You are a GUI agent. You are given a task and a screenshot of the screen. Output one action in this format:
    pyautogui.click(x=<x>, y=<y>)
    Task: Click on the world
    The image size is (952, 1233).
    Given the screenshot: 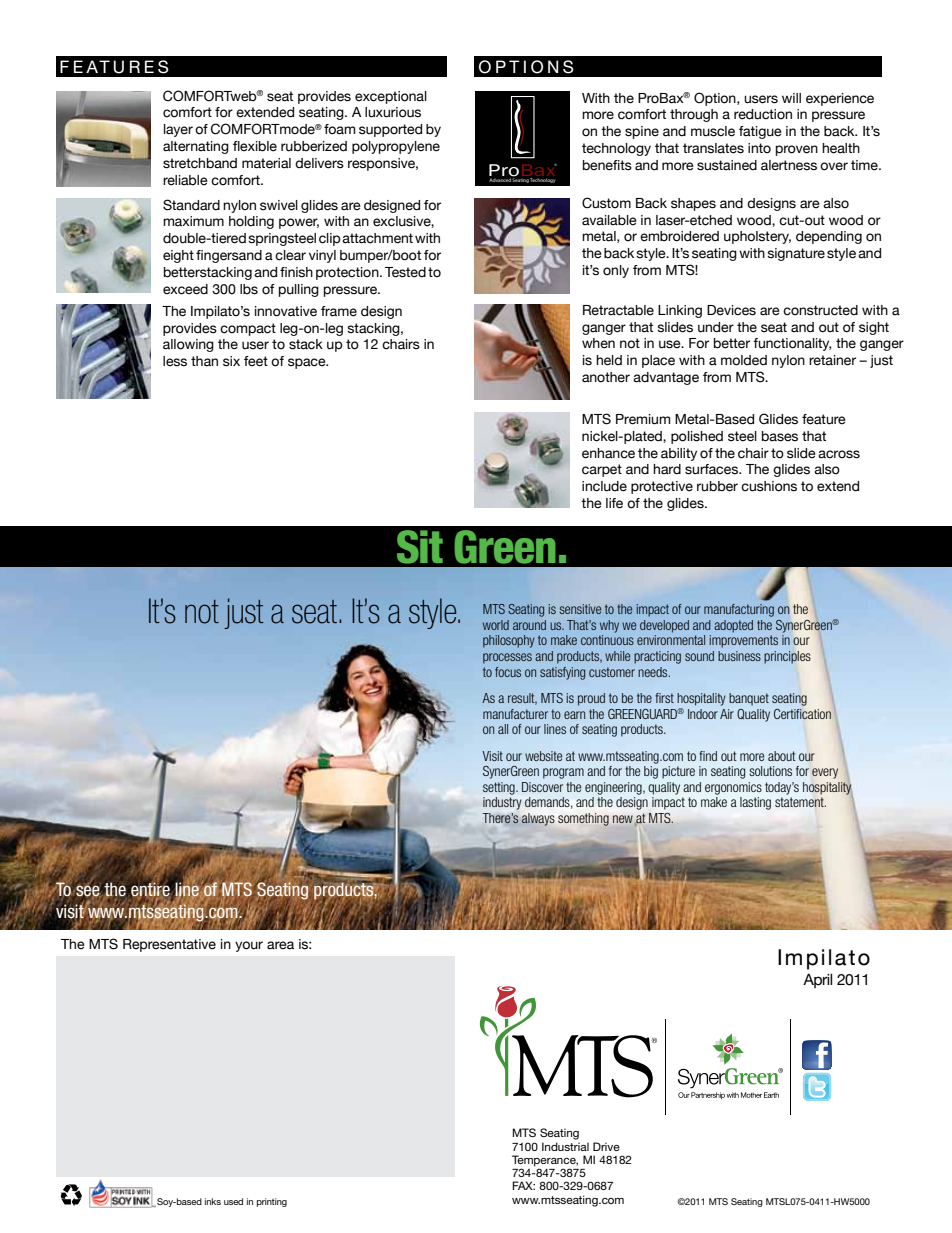 What is the action you would take?
    pyautogui.click(x=496, y=625)
